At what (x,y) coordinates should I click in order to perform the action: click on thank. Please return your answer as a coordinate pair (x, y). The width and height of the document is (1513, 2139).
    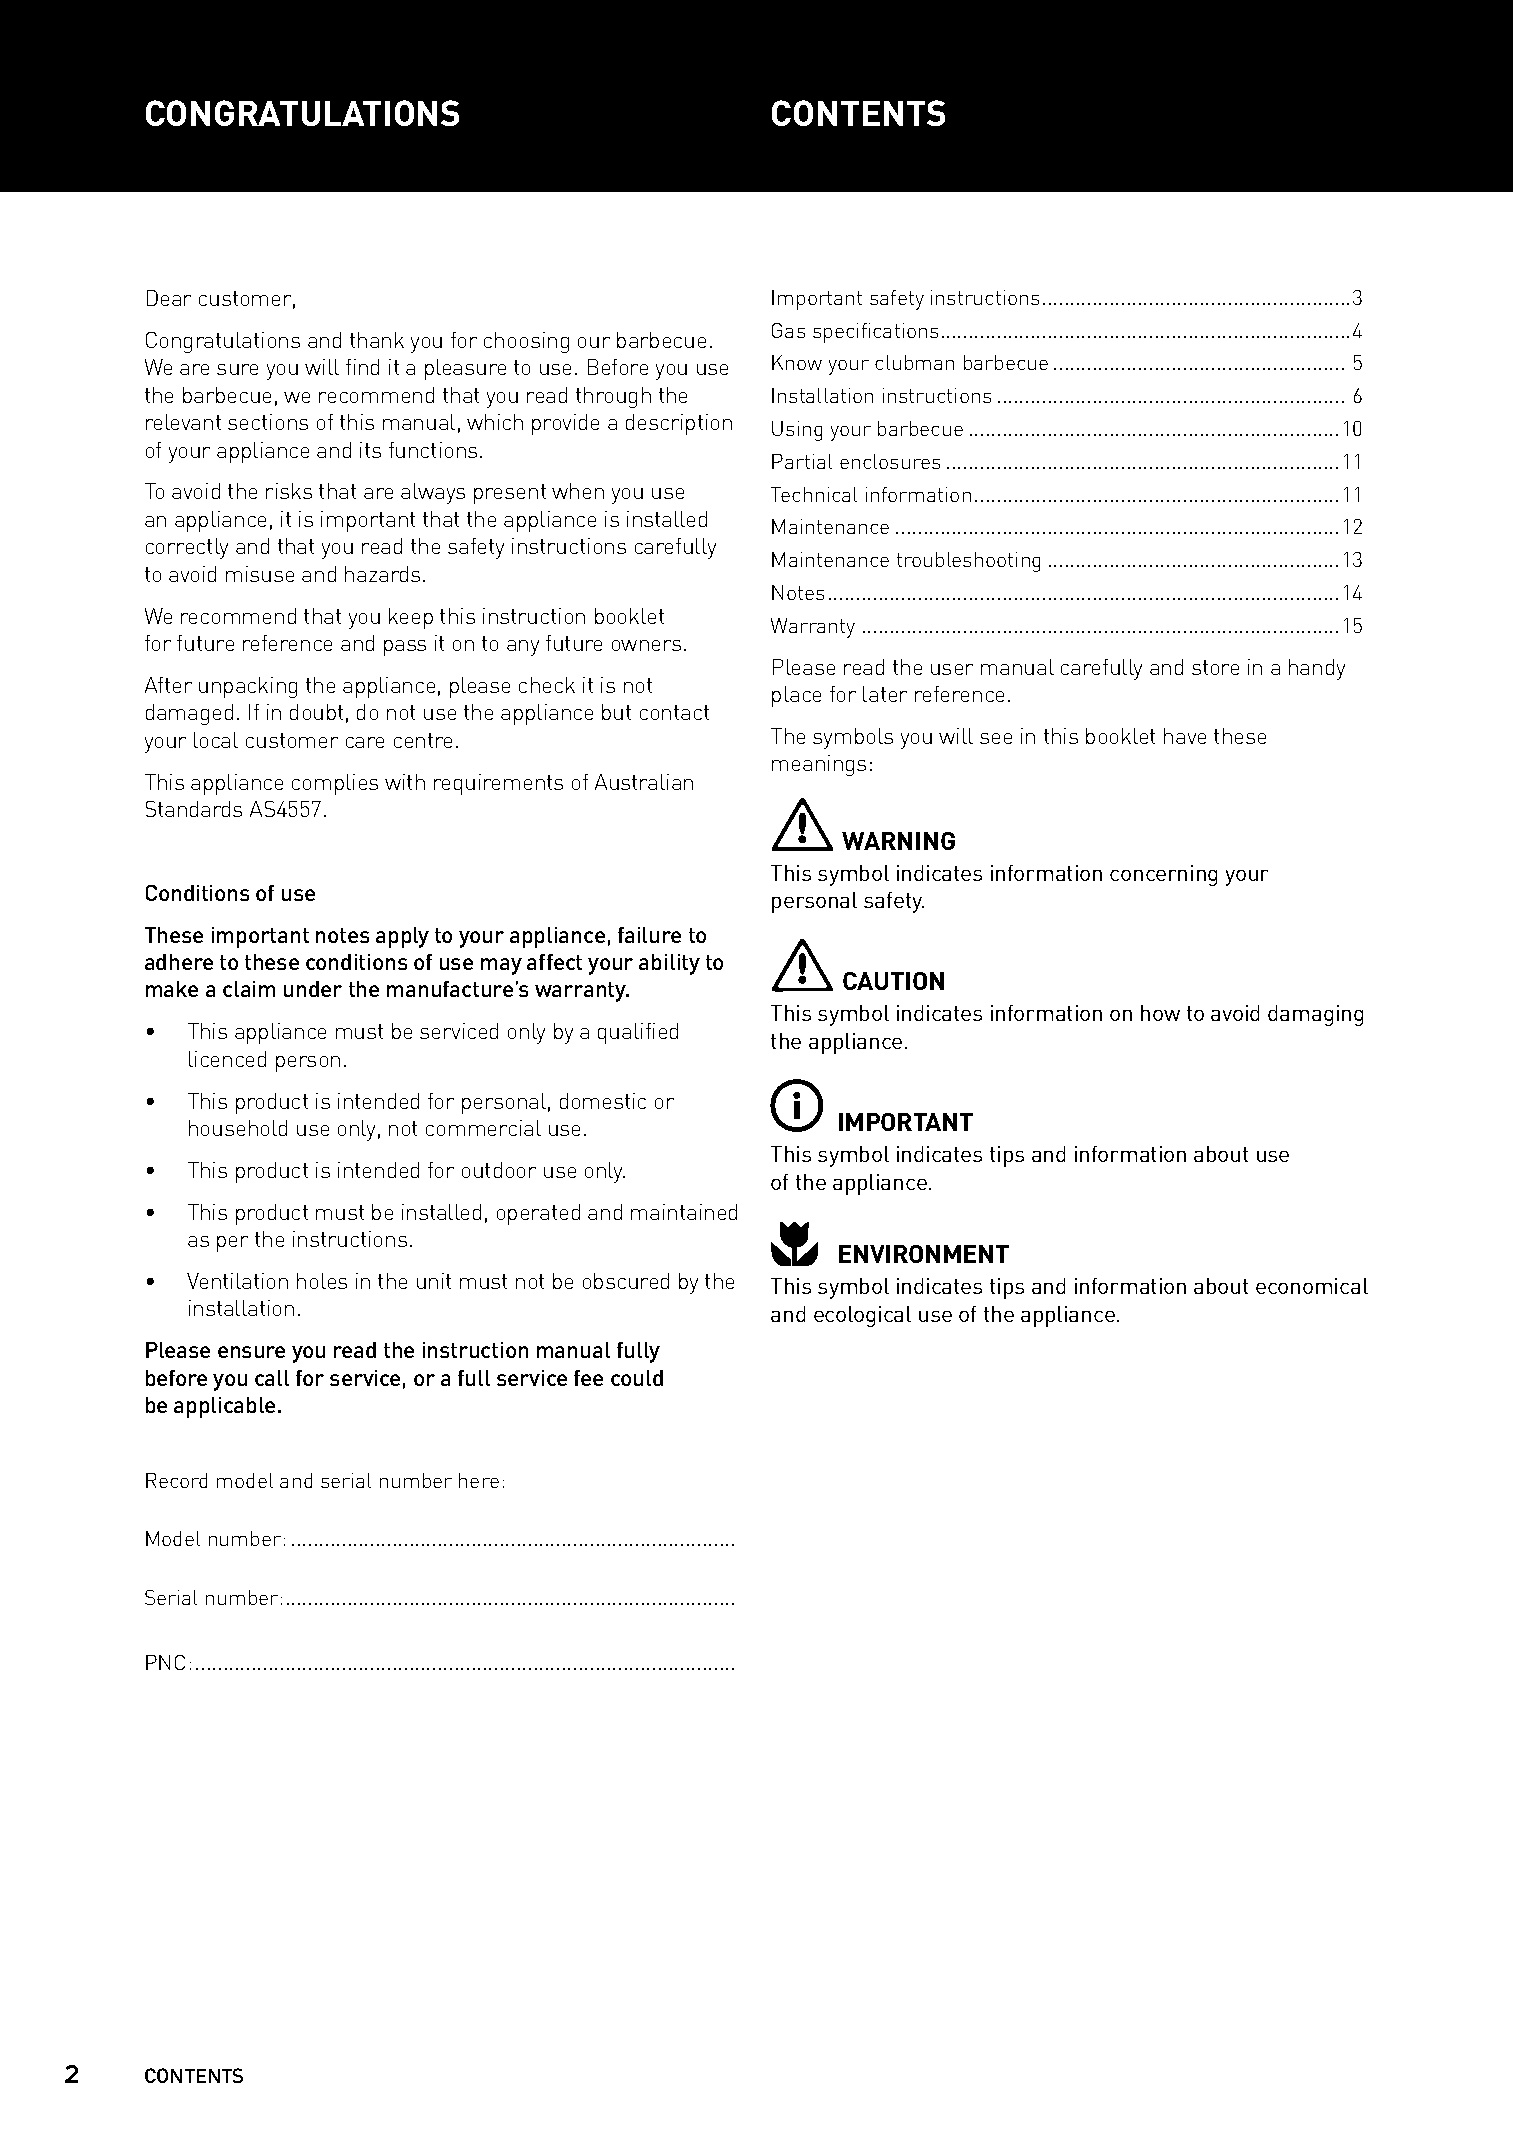
    Looking at the image, I should click on (377, 340).
